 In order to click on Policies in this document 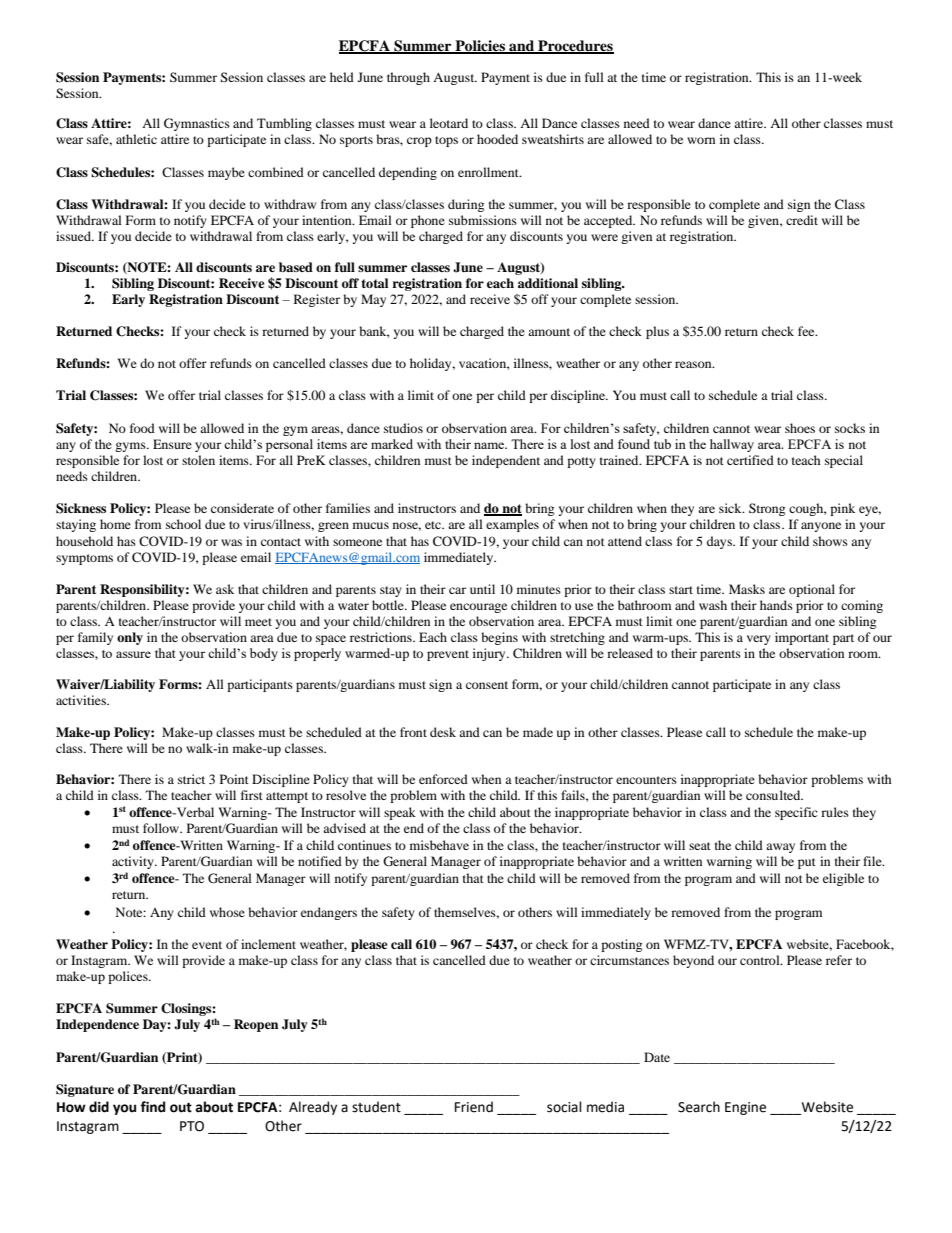, I will do `click(480, 46)`.
